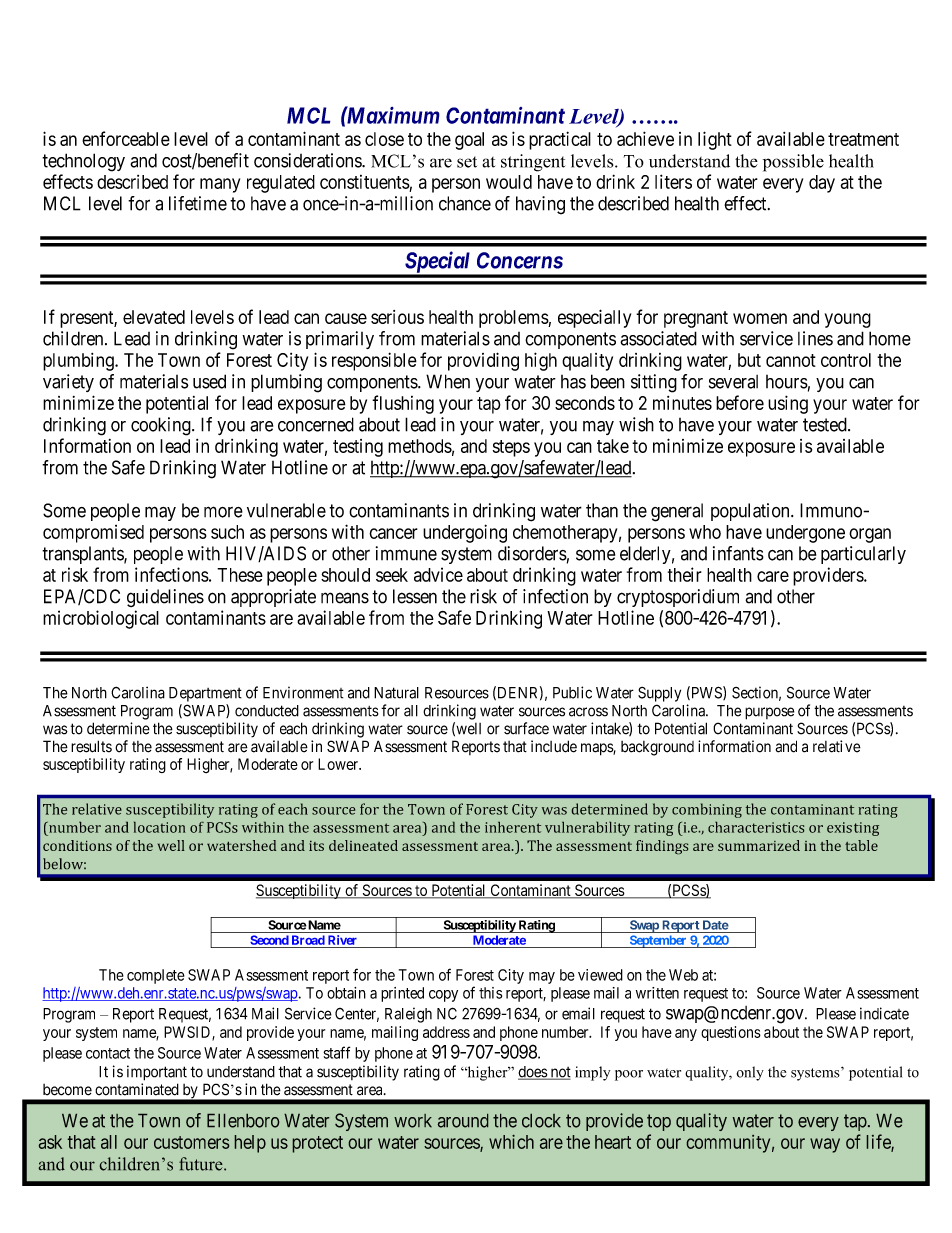 The height and width of the document is (1233, 952). I want to click on possible, so click(793, 163).
